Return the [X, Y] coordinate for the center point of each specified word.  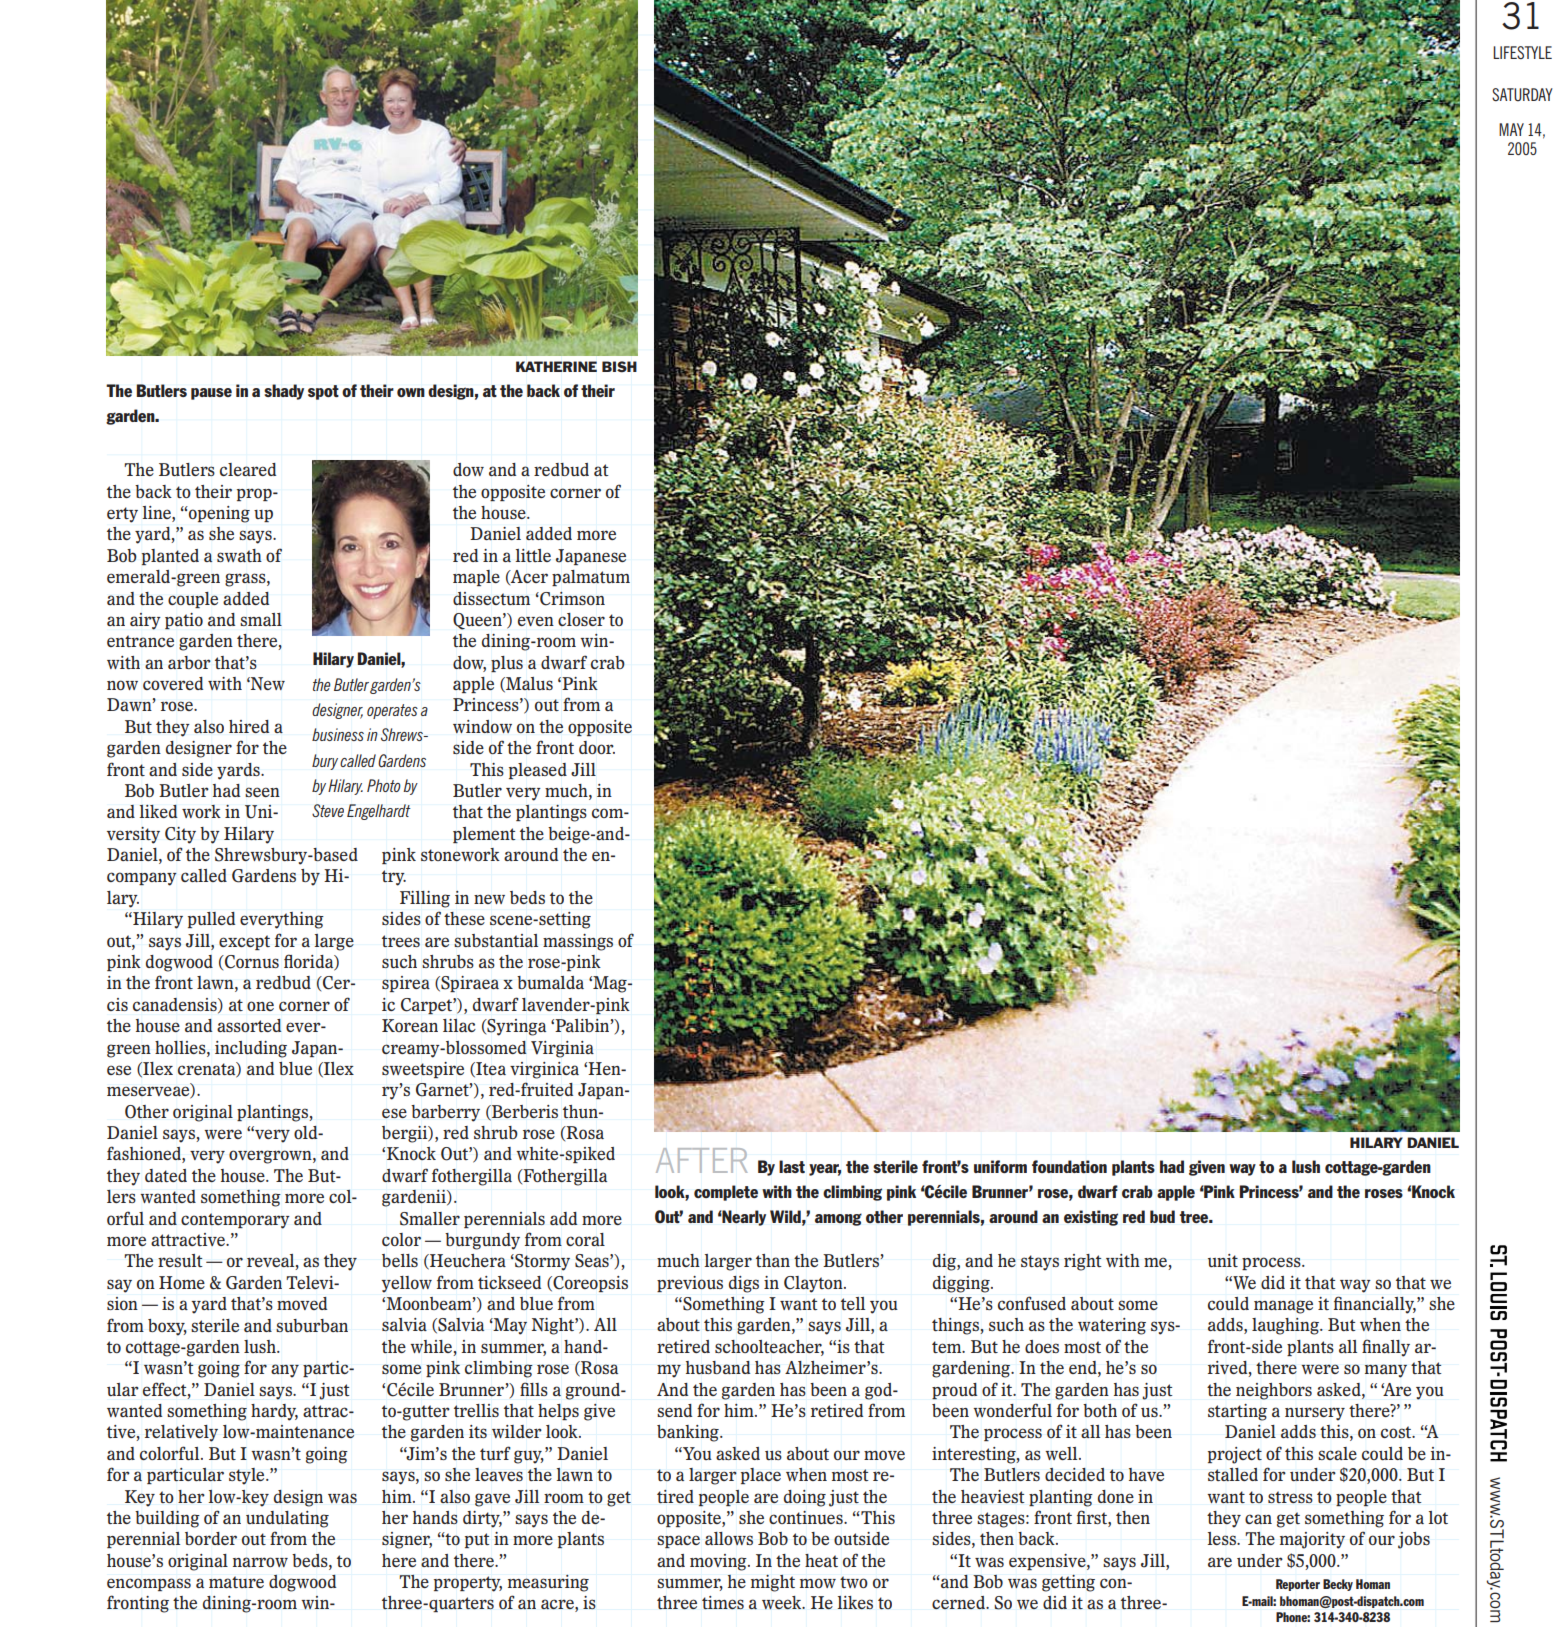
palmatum [591, 578]
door [597, 747]
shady [284, 392]
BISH [619, 367]
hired [249, 726]
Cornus [251, 962]
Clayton [814, 1284]
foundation [1069, 1166]
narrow [260, 1562]
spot [323, 392]
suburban [312, 1325]
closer [581, 619]
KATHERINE [556, 366]
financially [1375, 1305]
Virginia [562, 1049]
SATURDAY [1522, 95]
